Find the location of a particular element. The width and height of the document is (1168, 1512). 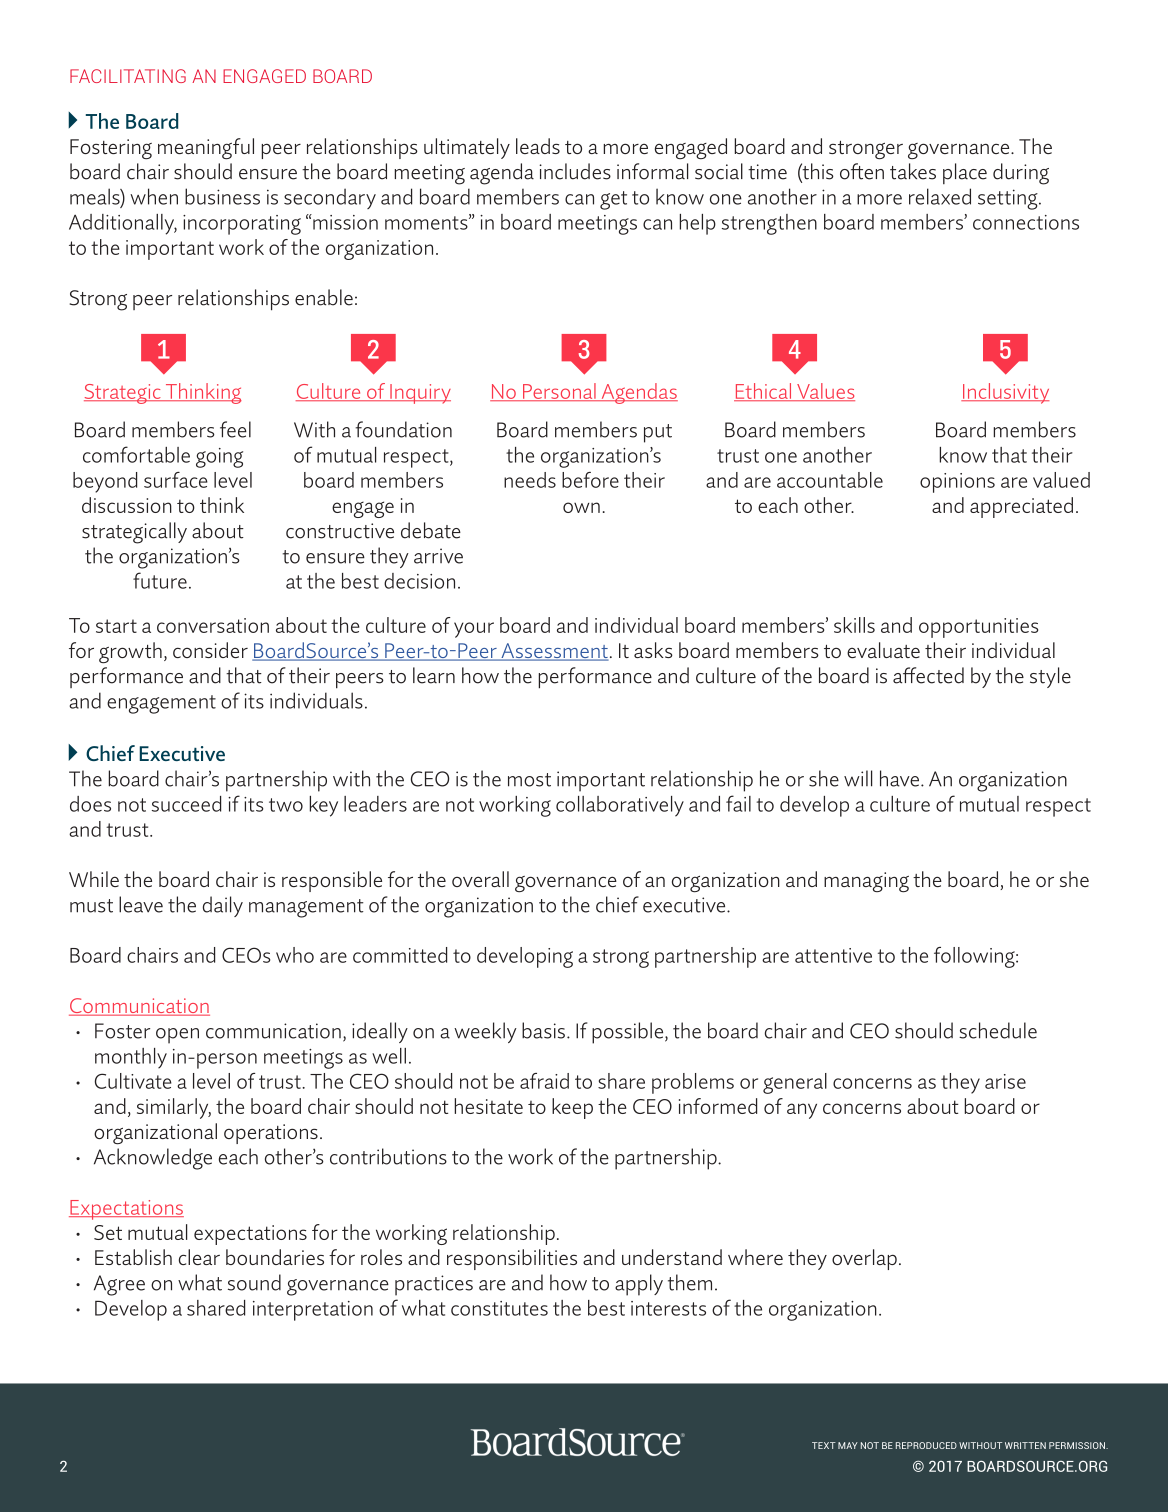

leads is located at coordinates (538, 146).
